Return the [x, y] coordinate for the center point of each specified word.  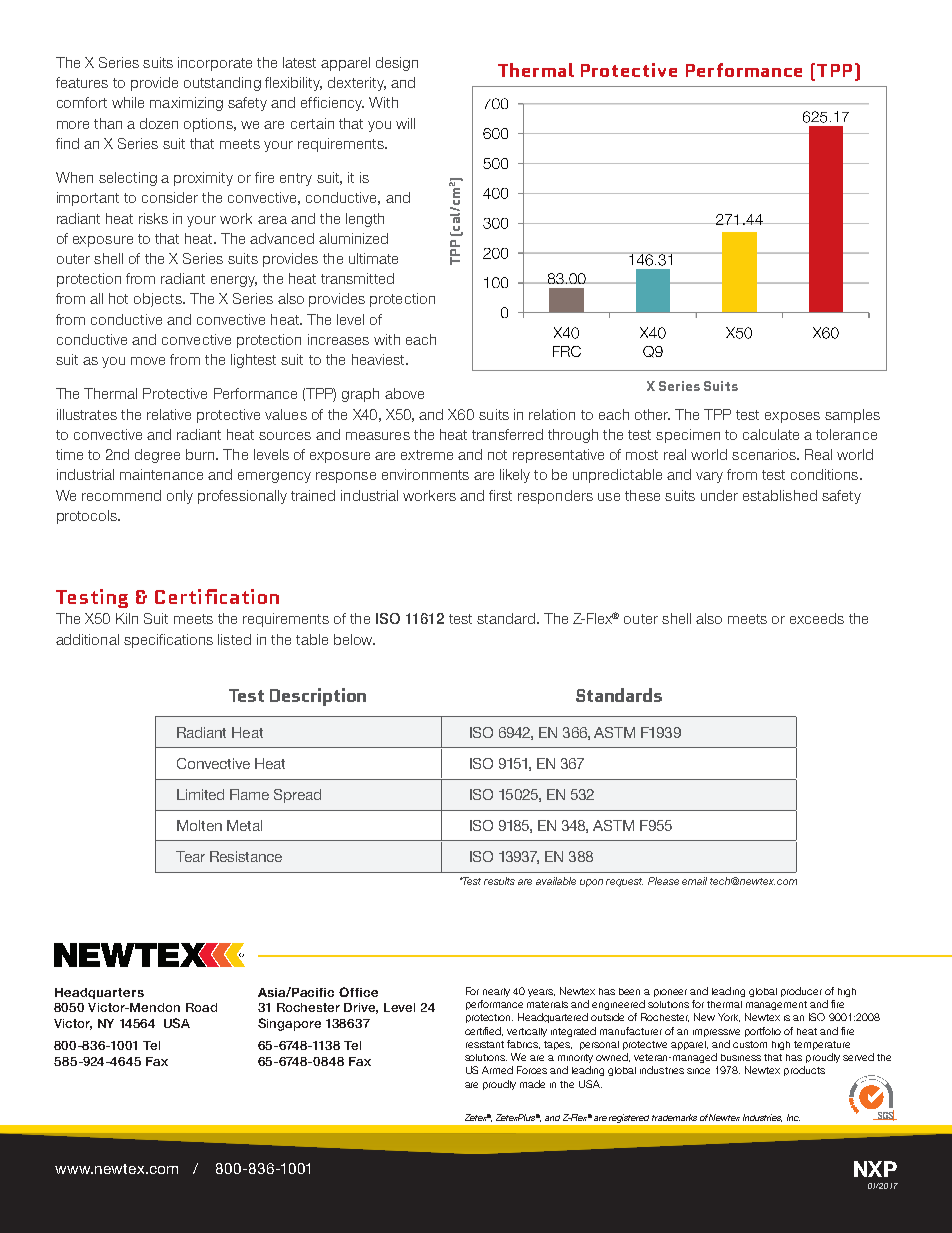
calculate [771, 434]
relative [169, 414]
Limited [200, 794]
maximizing [186, 104]
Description [318, 697]
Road [201, 1007]
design [397, 64]
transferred [507, 434]
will [405, 123]
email [694, 881]
